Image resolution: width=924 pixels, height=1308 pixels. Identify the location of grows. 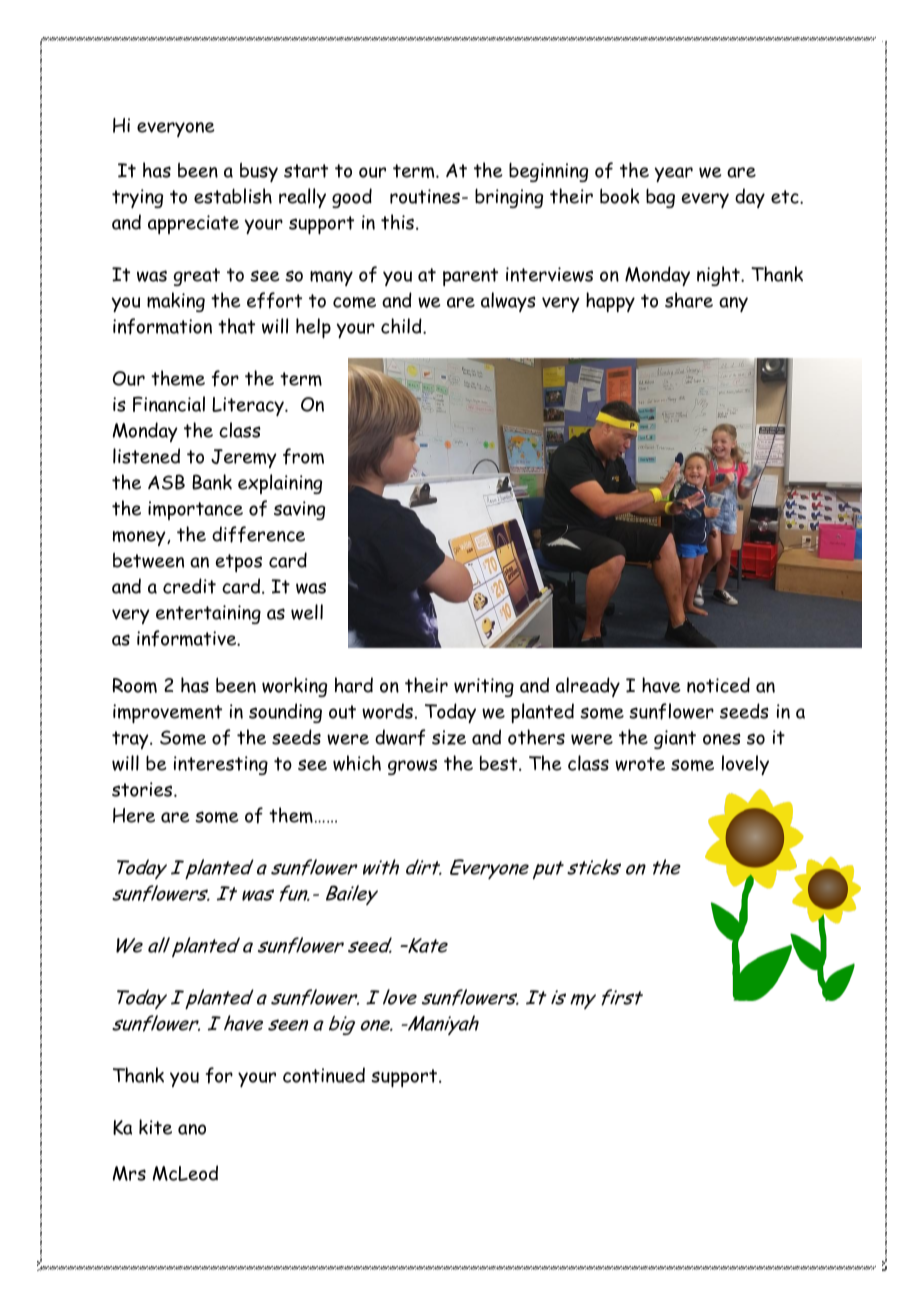
(412, 767).
